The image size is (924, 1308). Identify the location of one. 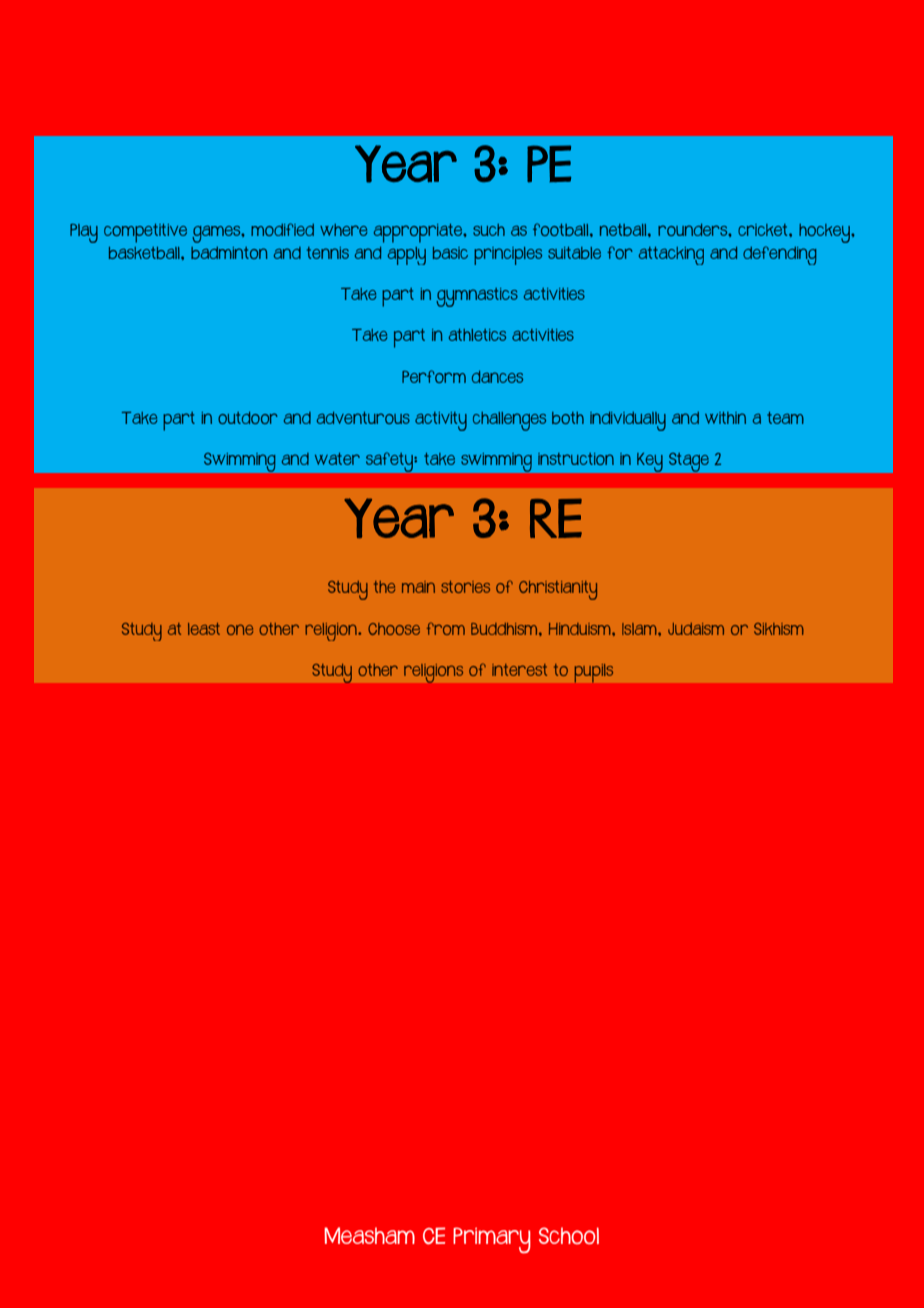
(240, 629).
